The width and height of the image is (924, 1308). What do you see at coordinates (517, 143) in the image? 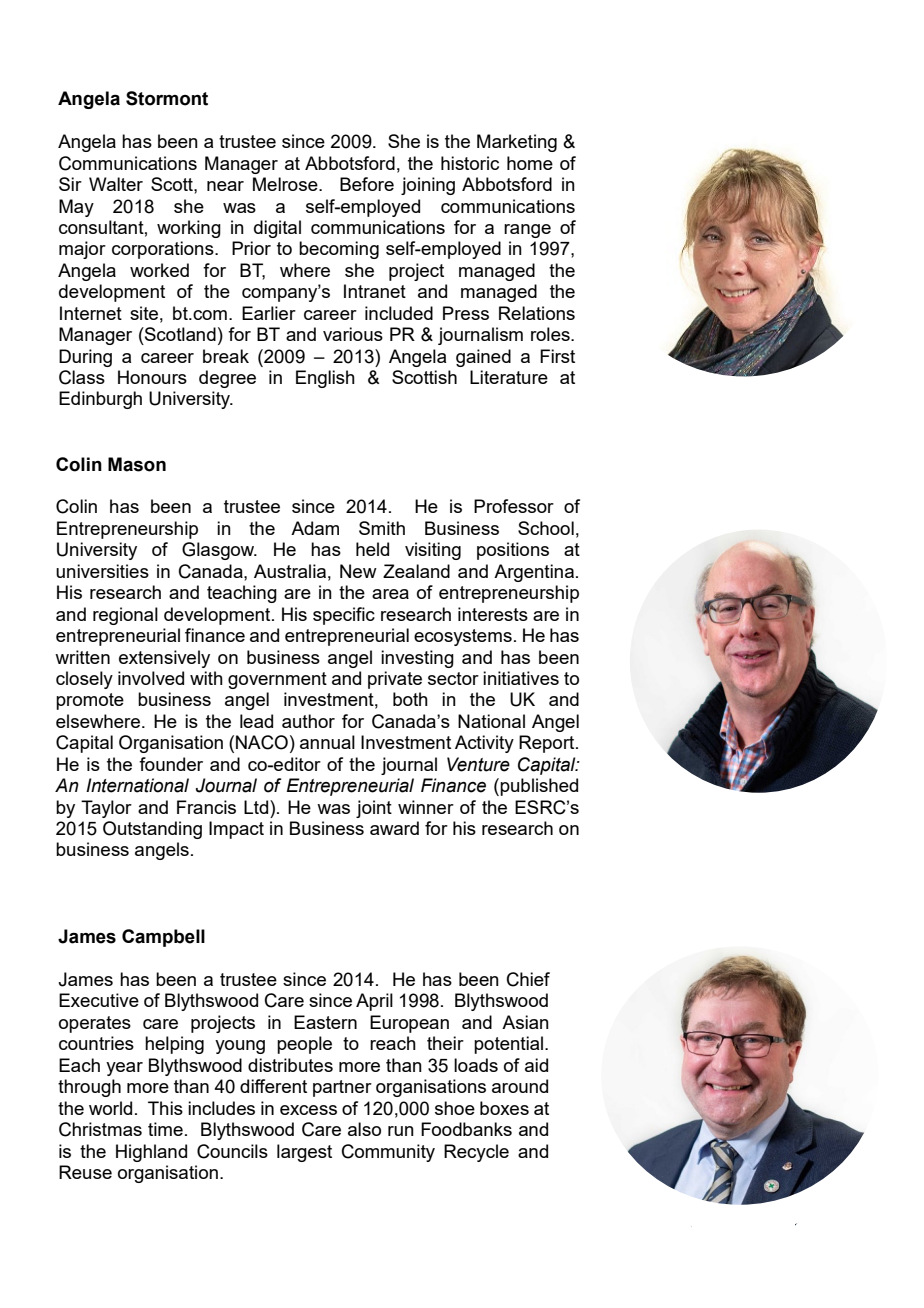
I see `Marketing` at bounding box center [517, 143].
